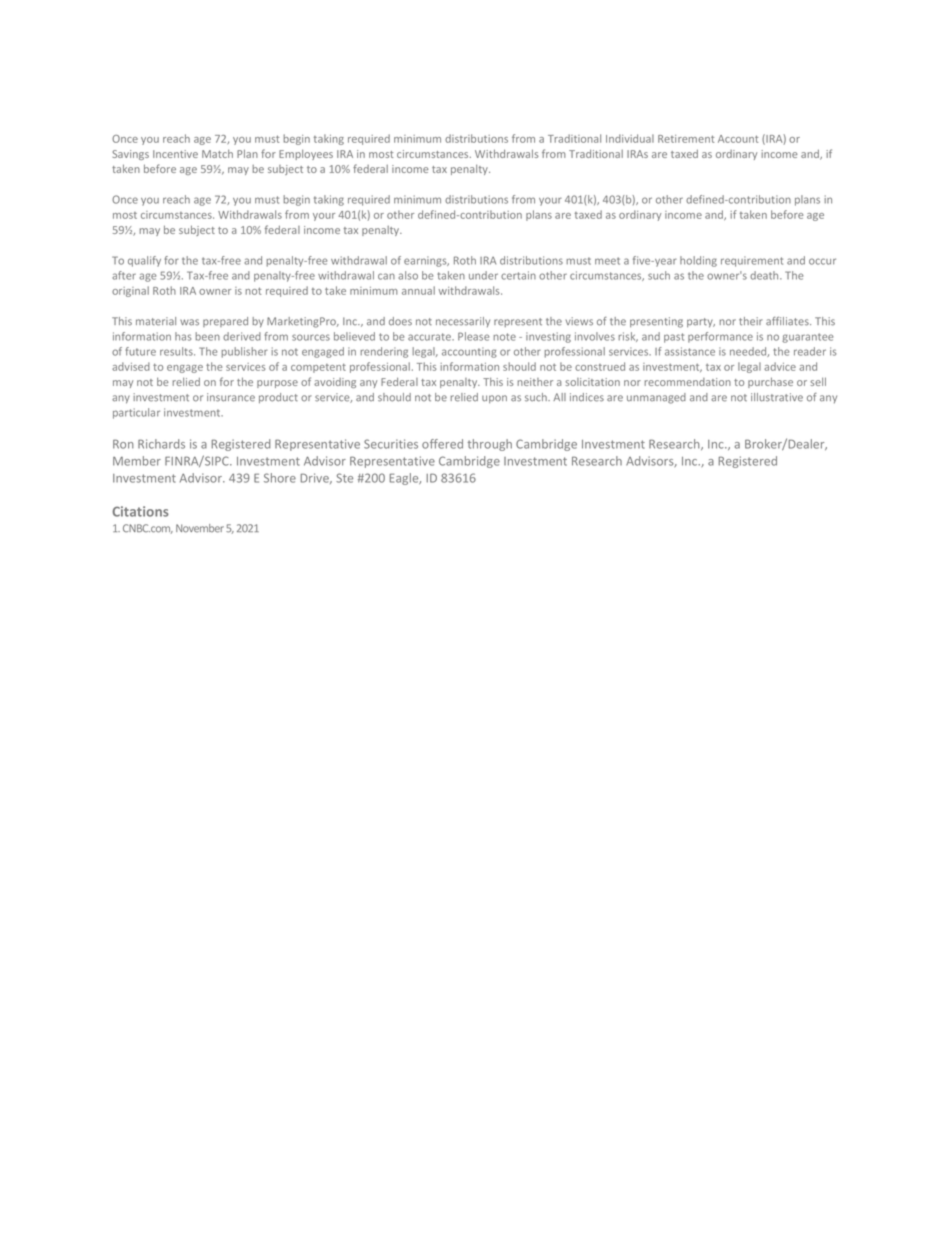 The height and width of the page is (1233, 952). Describe the element at coordinates (630, 138) in the page. I see `Individual` at that location.
